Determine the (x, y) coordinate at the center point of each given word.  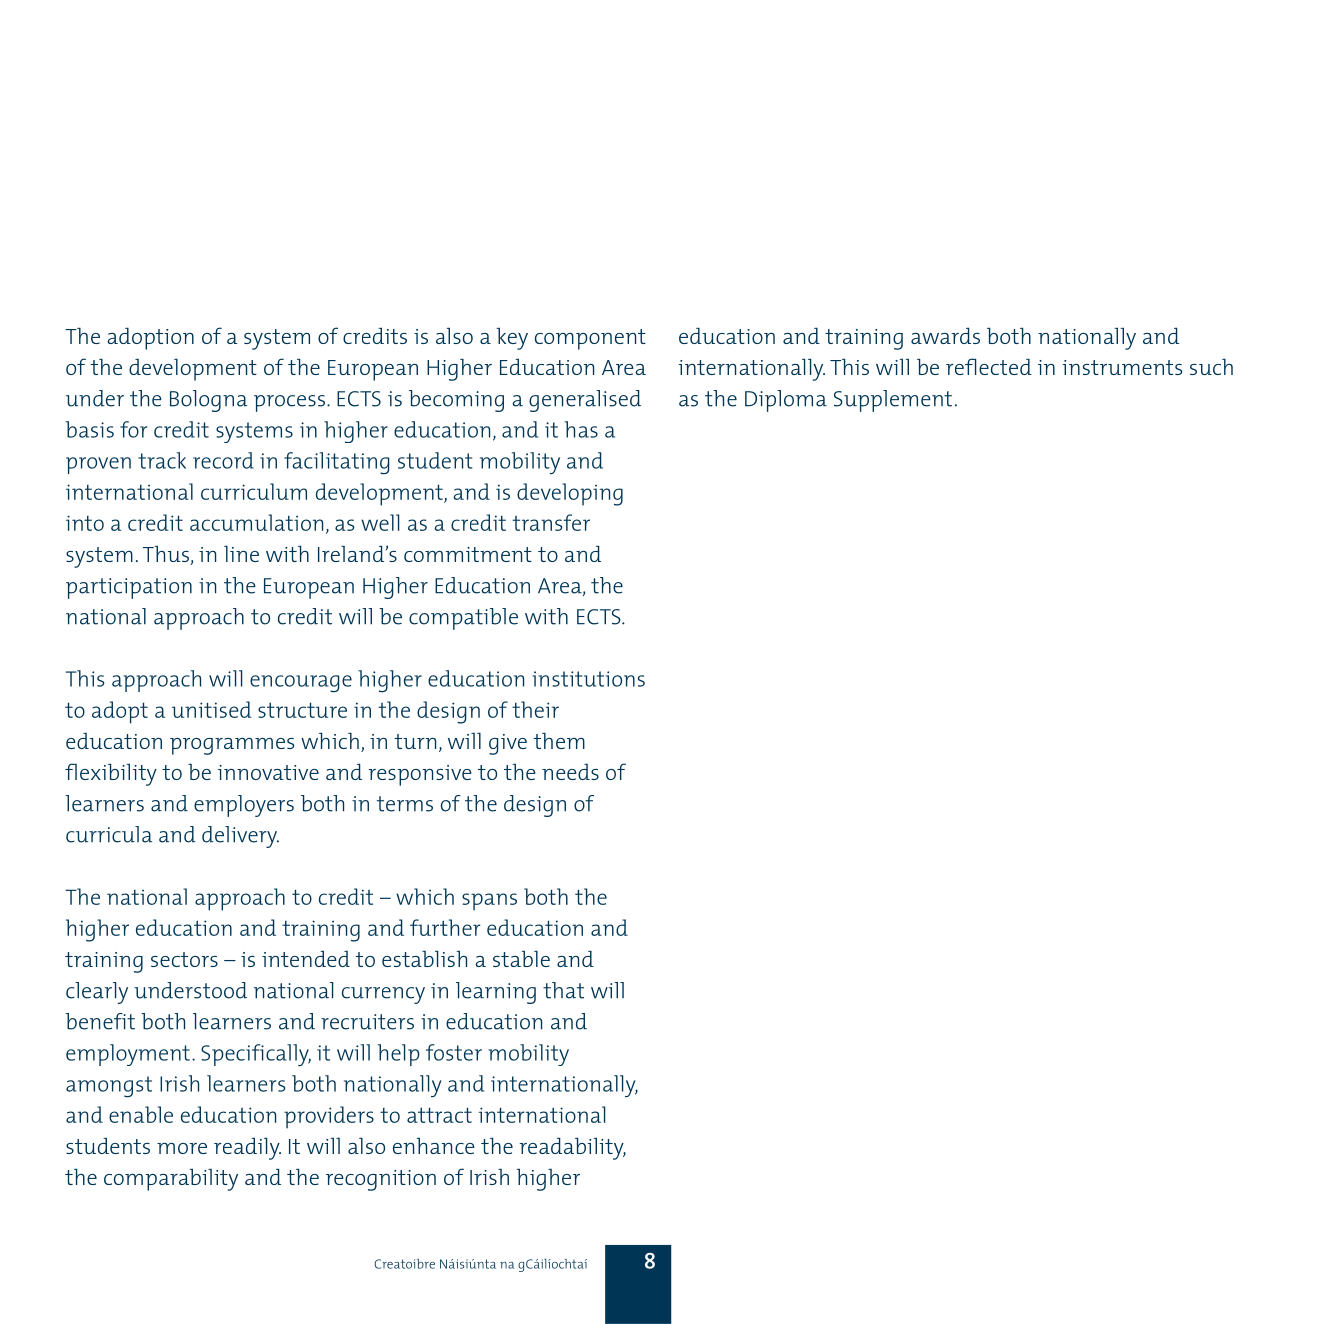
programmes (232, 746)
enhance (434, 1145)
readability (572, 1148)
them (559, 740)
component (590, 339)
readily (247, 1148)
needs (570, 772)
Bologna (208, 401)
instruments (1122, 367)
